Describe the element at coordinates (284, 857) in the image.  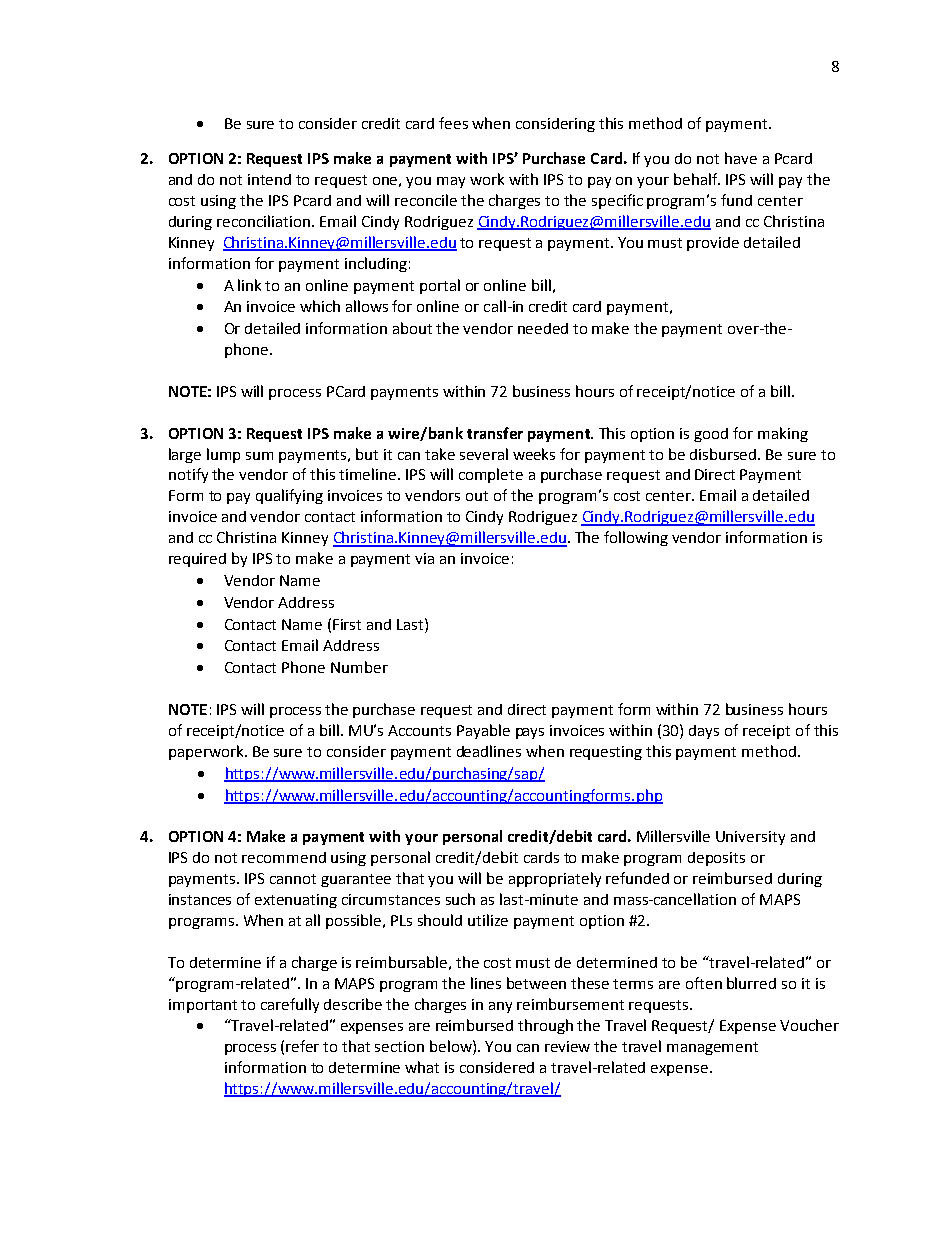
I see `recommend` at that location.
